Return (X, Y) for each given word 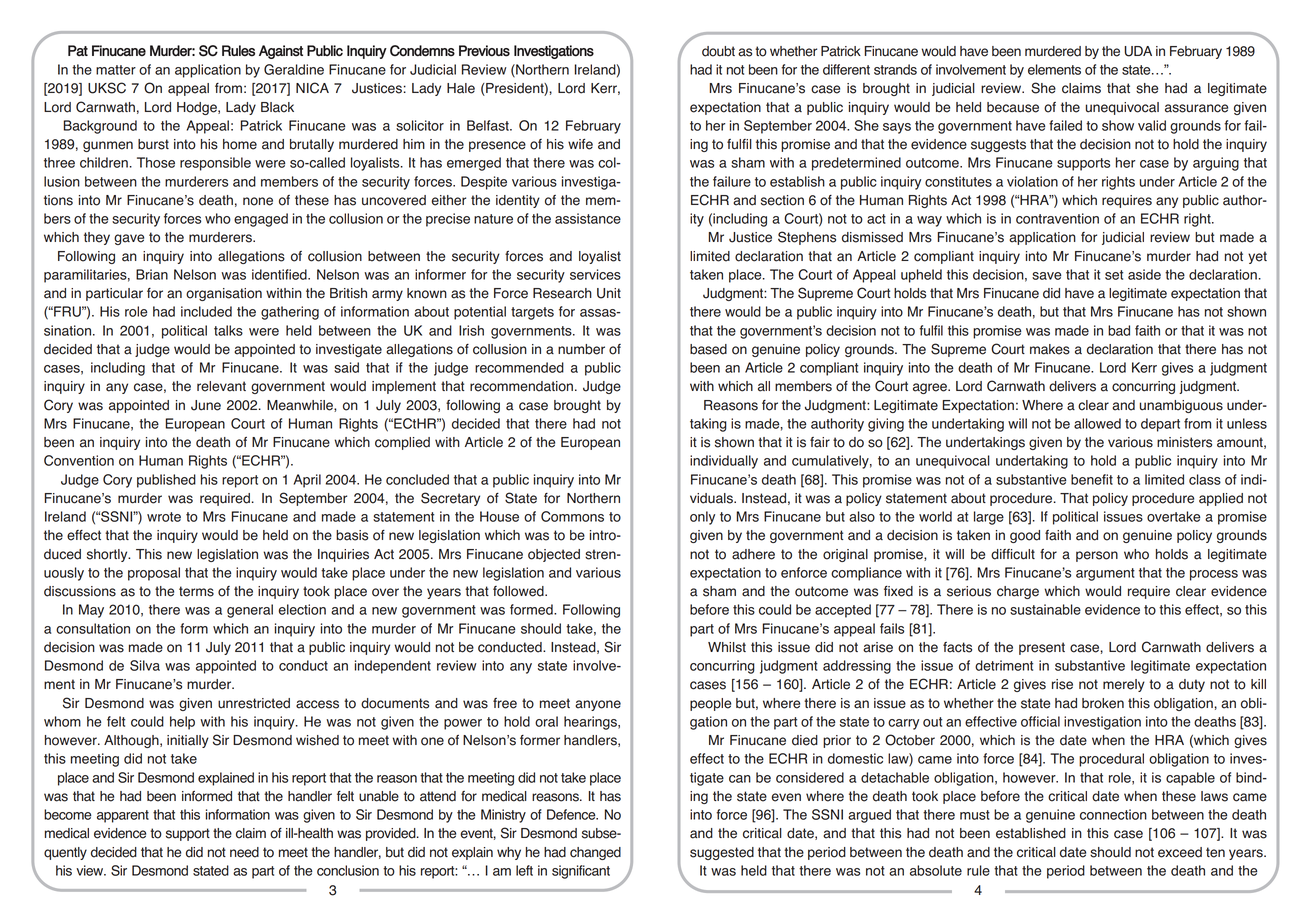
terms (196, 591)
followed (519, 591)
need (244, 852)
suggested (722, 853)
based (708, 349)
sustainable (1045, 609)
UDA (1138, 51)
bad (1119, 330)
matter (116, 70)
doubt (718, 51)
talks (228, 330)
